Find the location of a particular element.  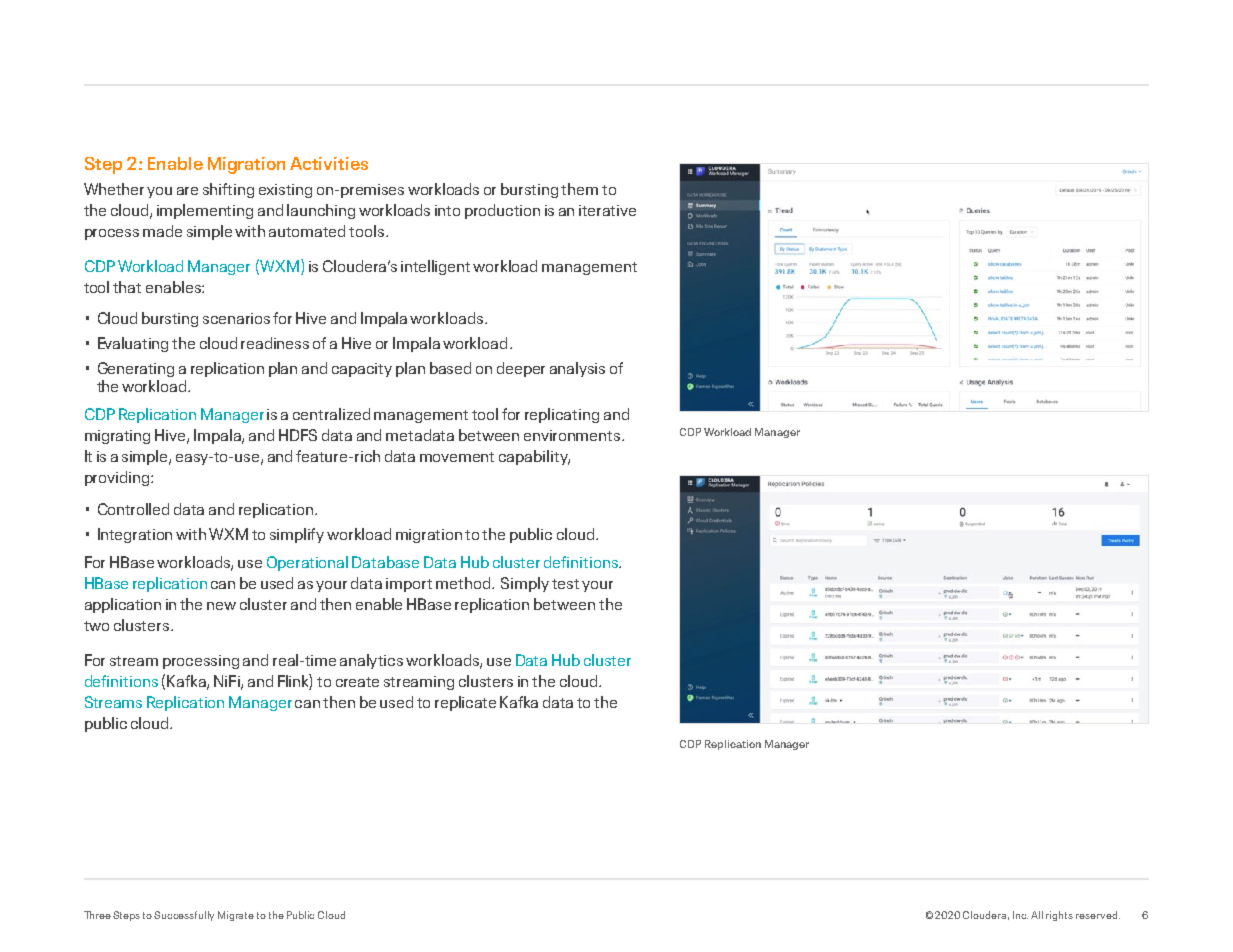

Migrate is located at coordinates (236, 916).
